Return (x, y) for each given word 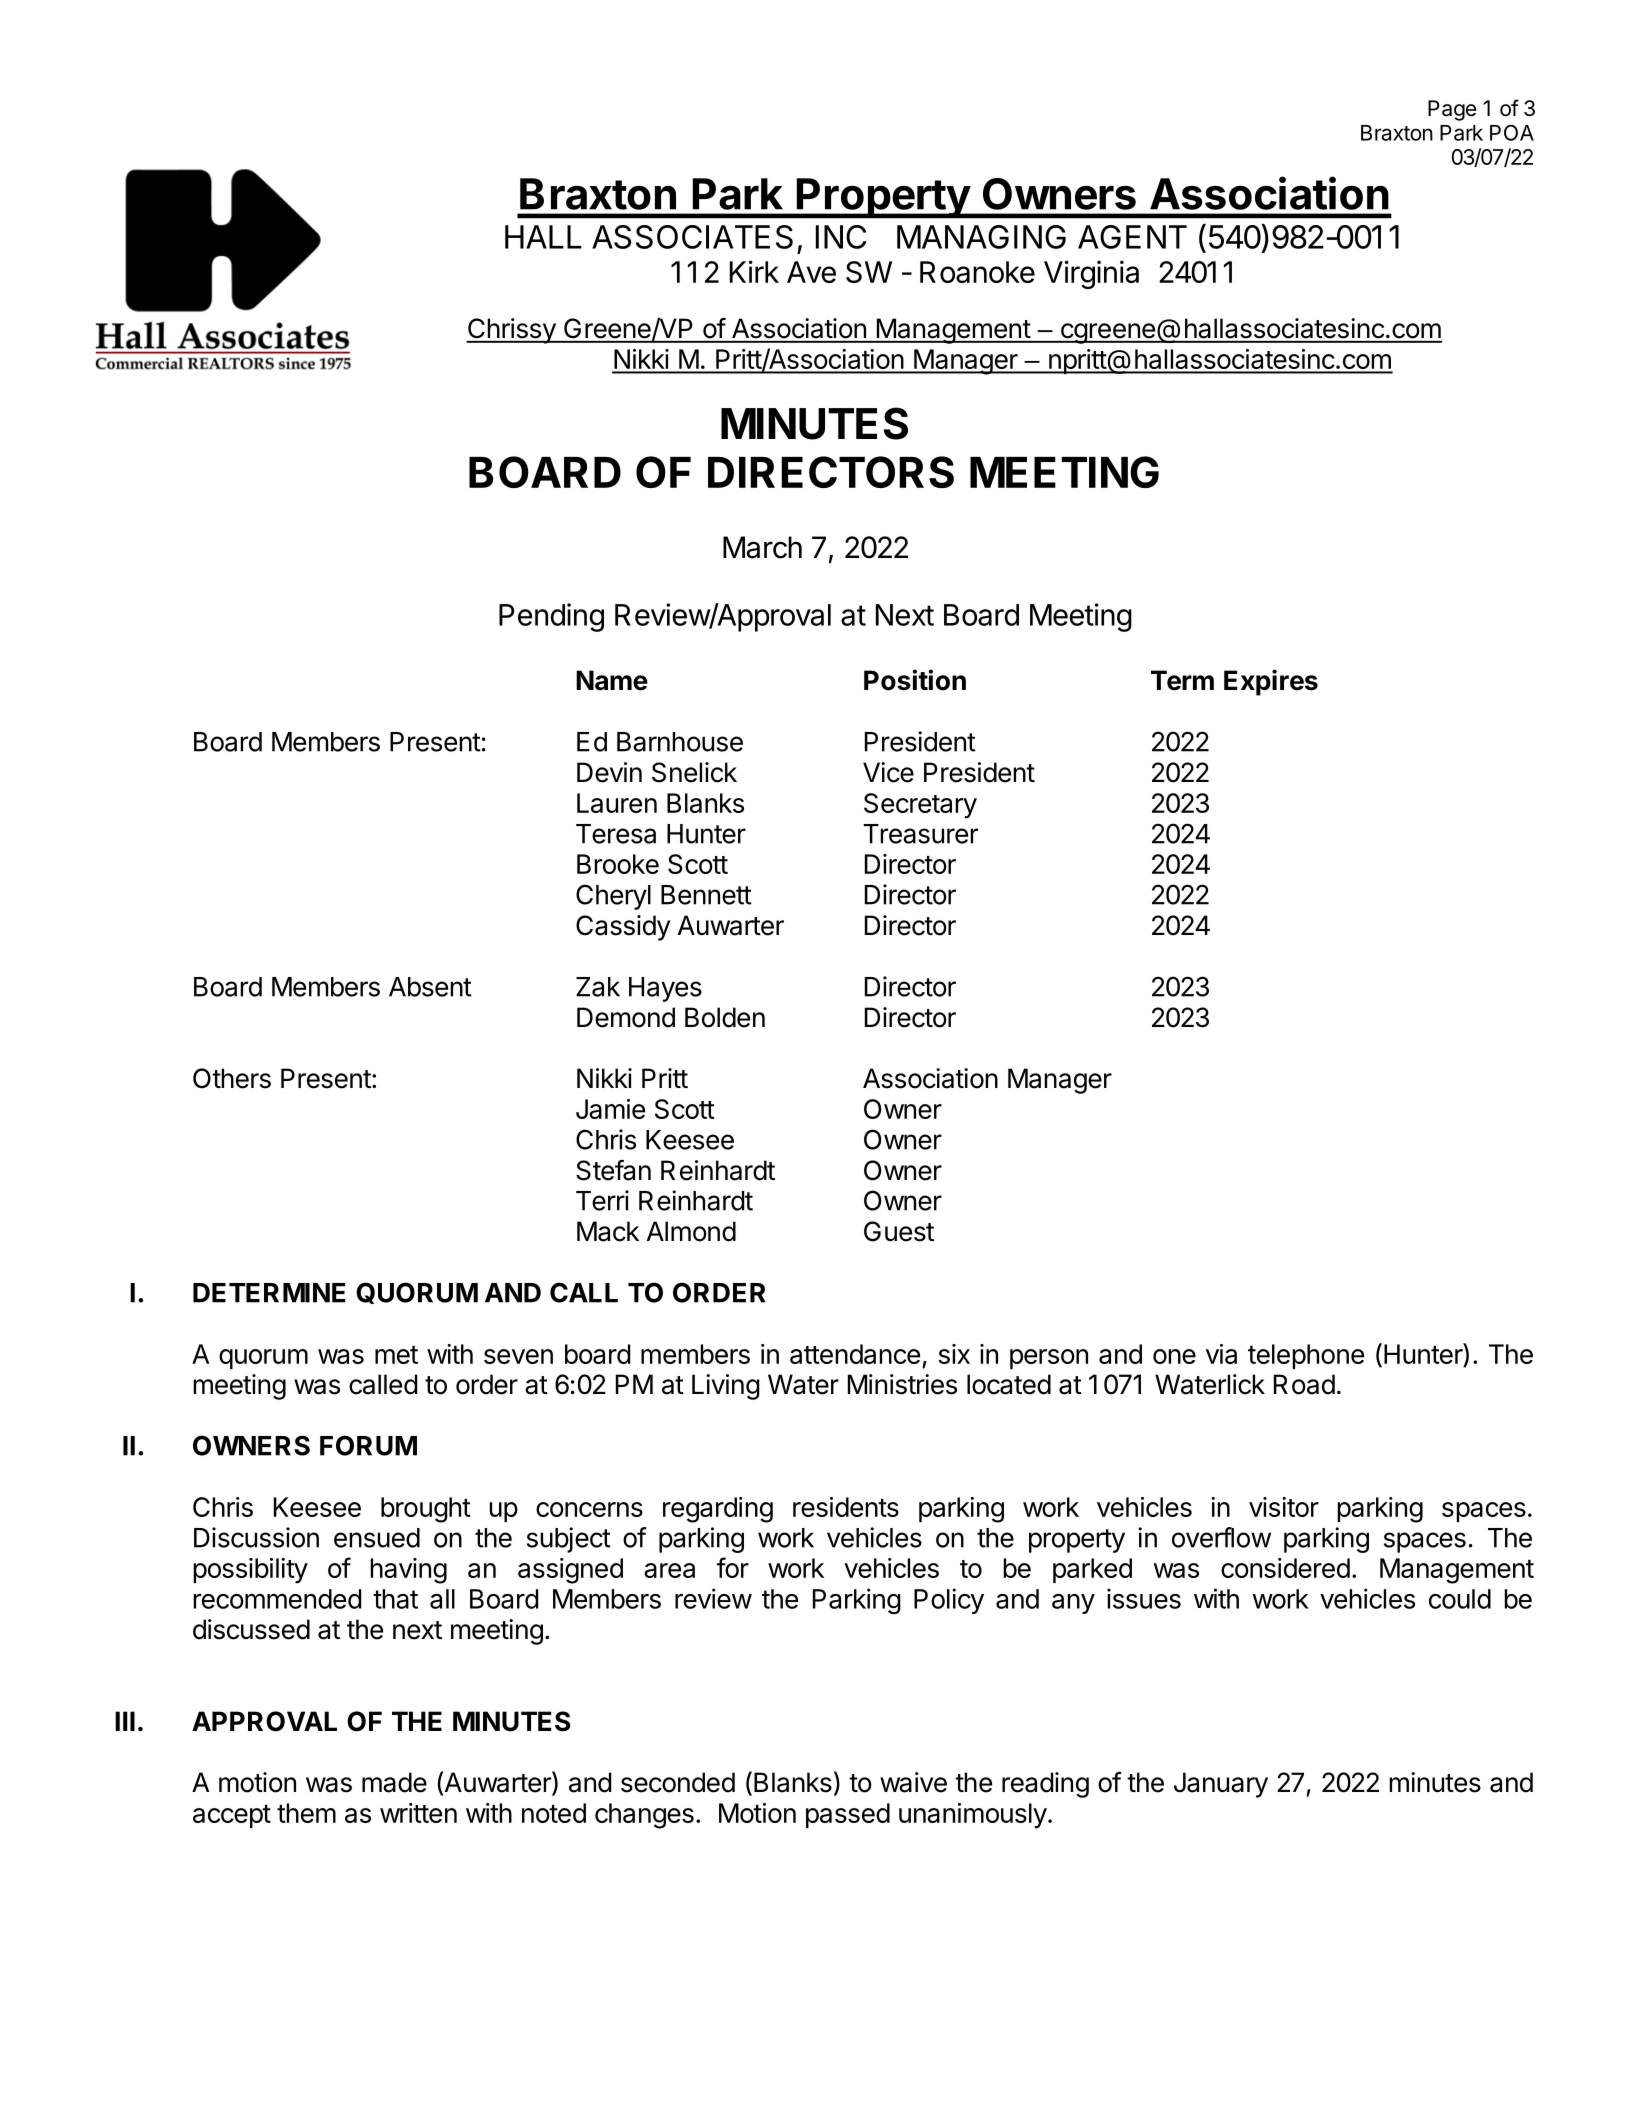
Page (1452, 110)
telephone (1306, 1356)
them (306, 1813)
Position (915, 680)
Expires (1271, 682)
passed (848, 1815)
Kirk (754, 271)
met (396, 1355)
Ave (811, 272)
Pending (551, 617)
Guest (899, 1231)
